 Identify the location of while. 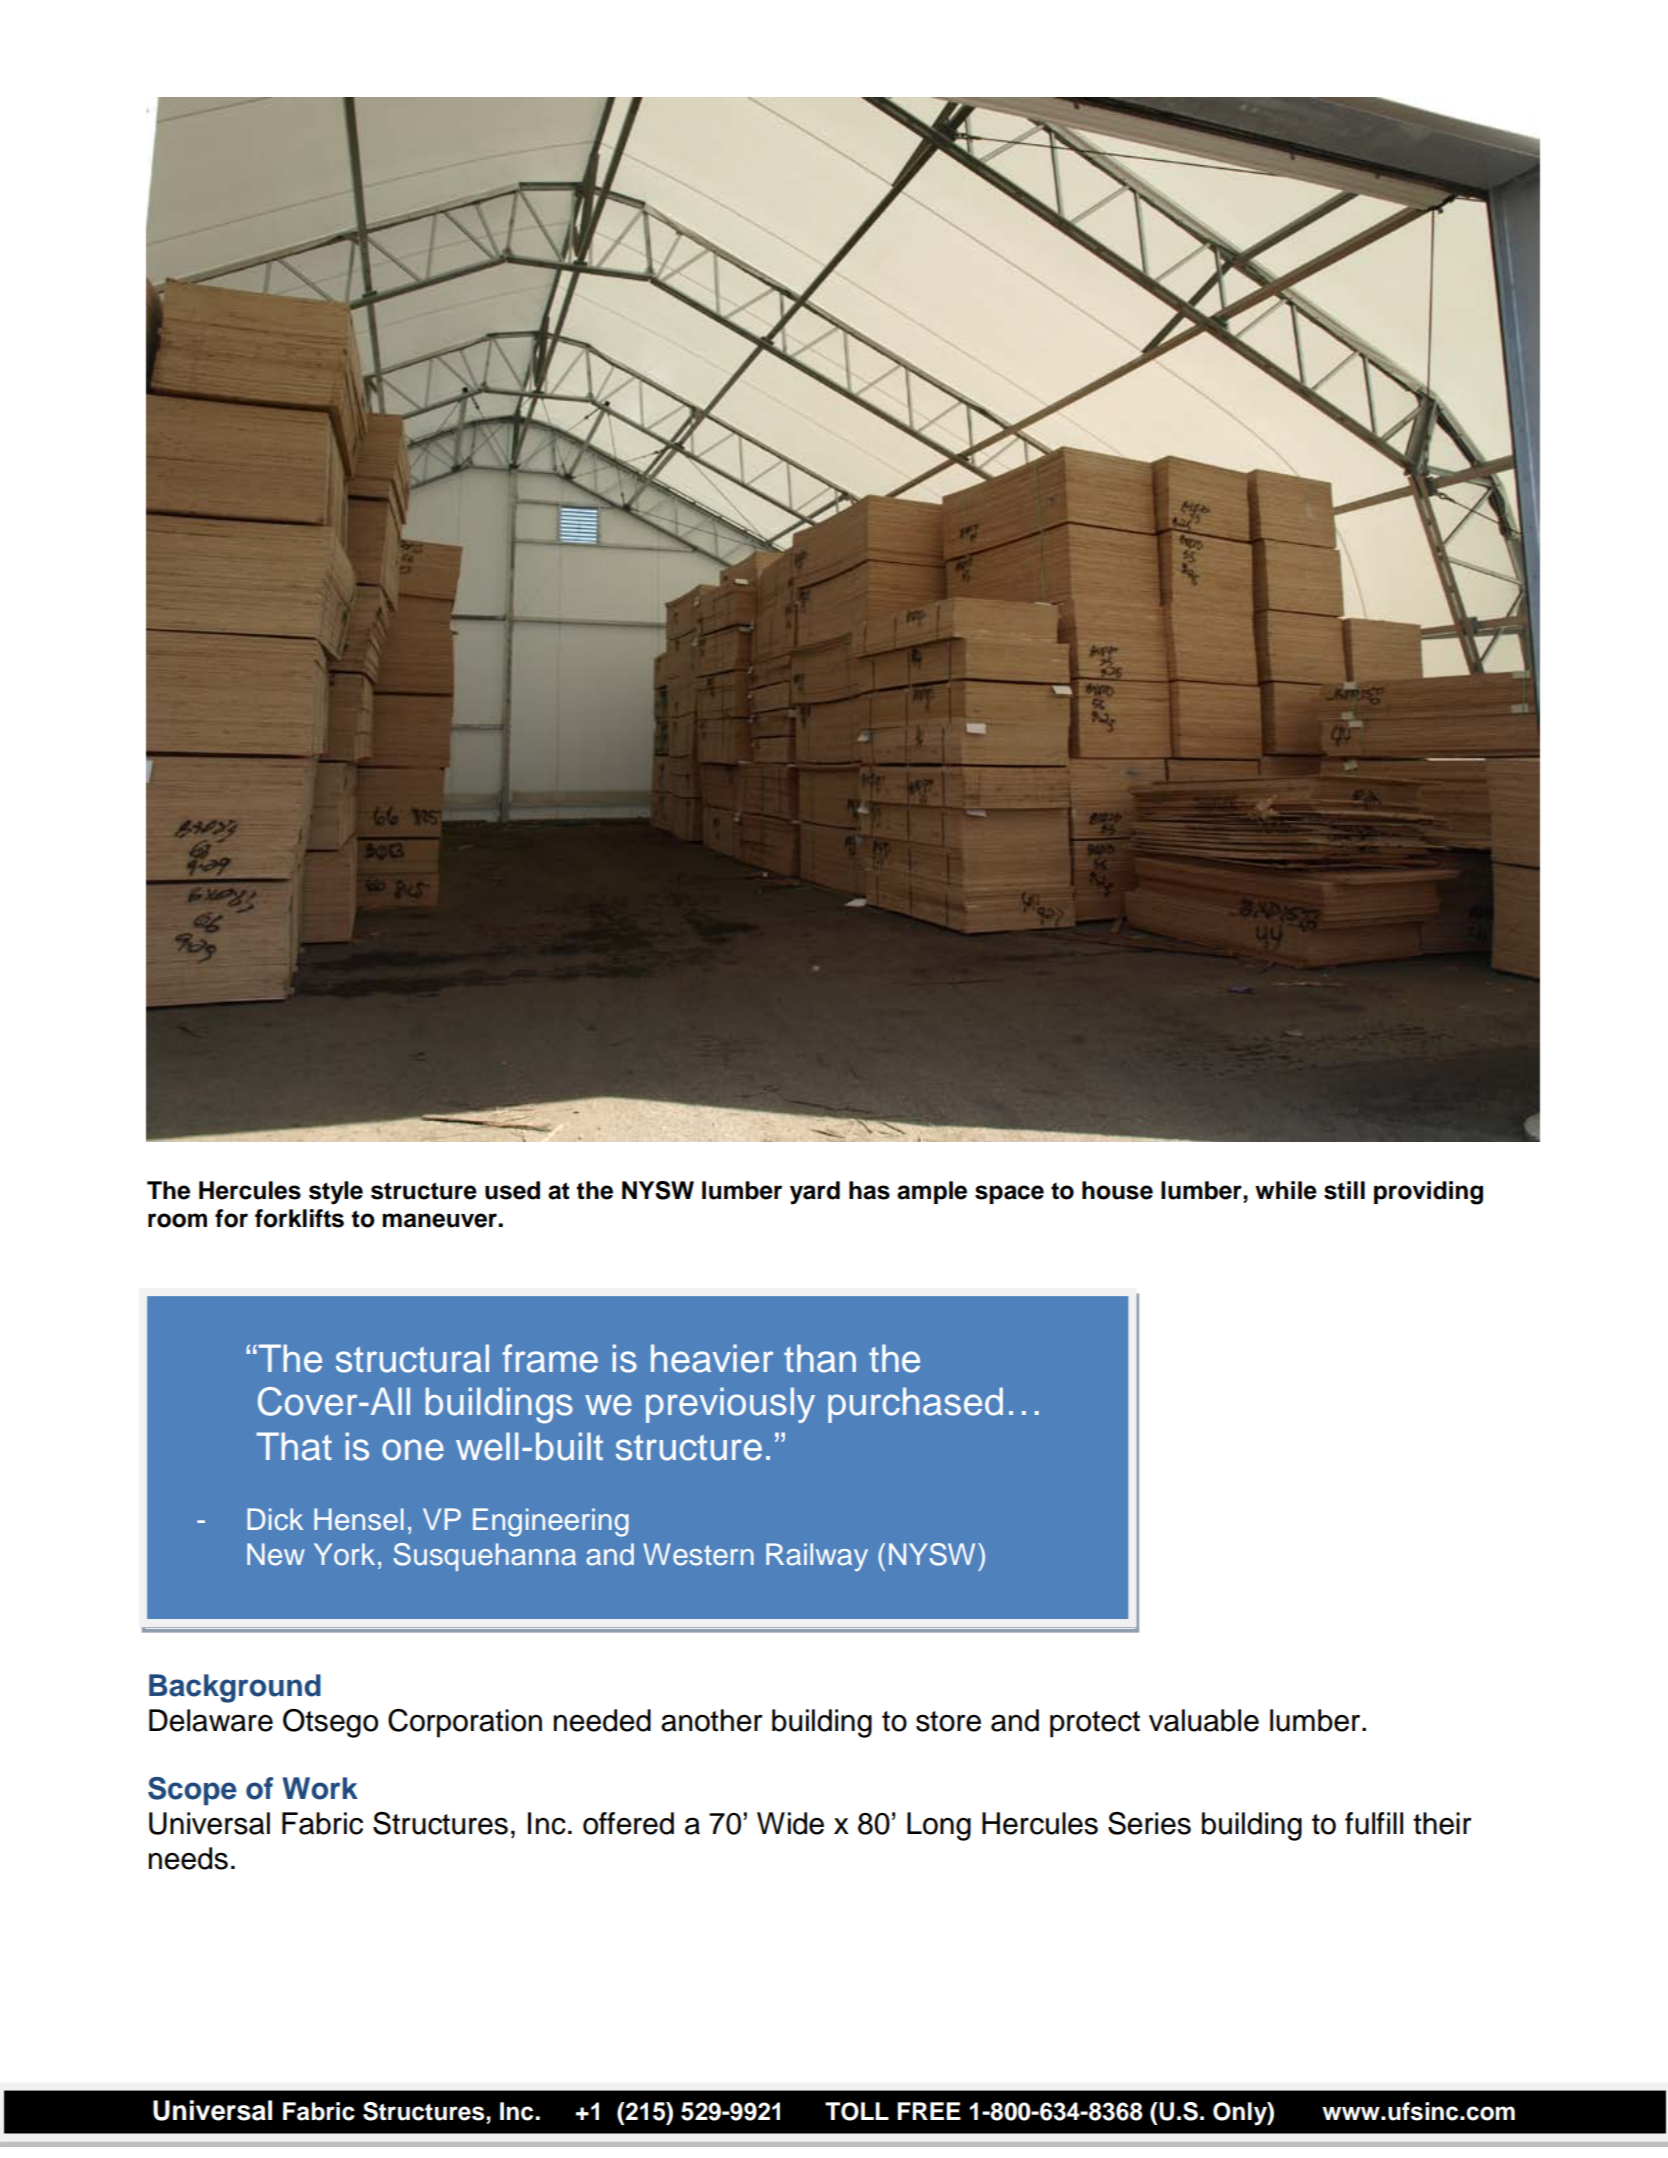
(1286, 1190).
